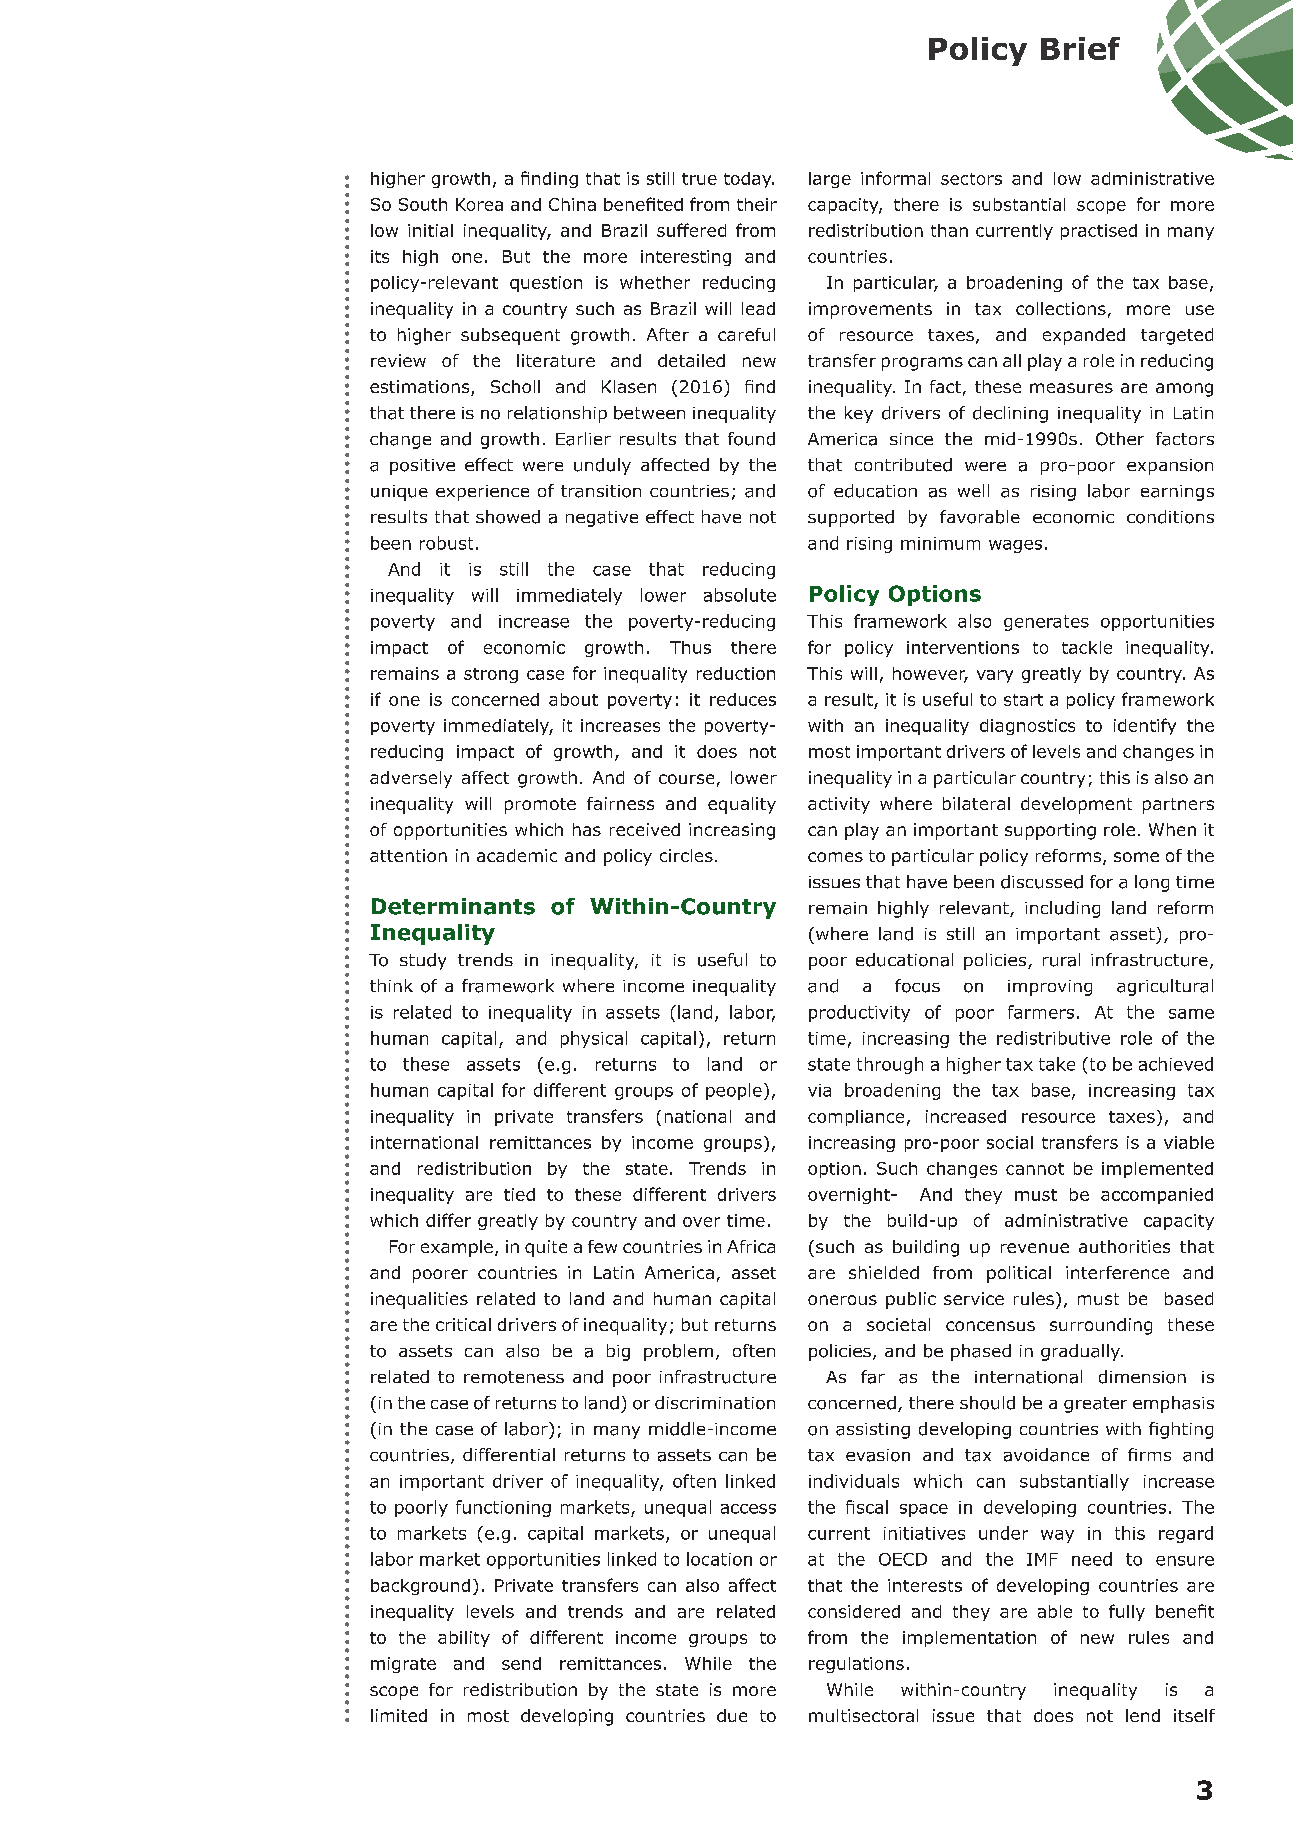 This page has height=1828, width=1293. What do you see at coordinates (1087, 647) in the page?
I see `tackle` at bounding box center [1087, 647].
